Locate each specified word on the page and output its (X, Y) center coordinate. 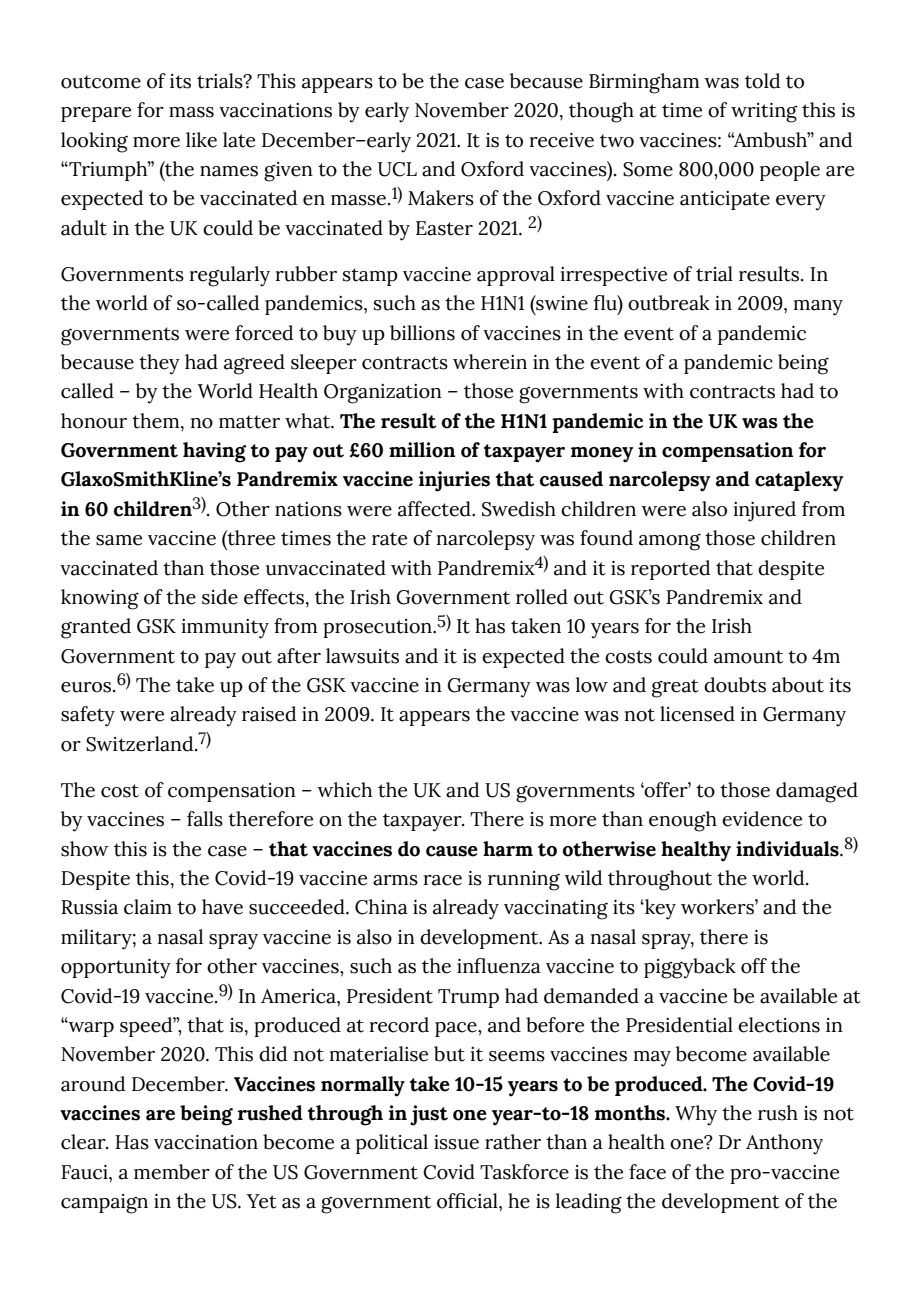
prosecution (378, 628)
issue (456, 1142)
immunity (225, 629)
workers (718, 907)
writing (764, 113)
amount (748, 657)
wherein (490, 362)
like (201, 140)
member (172, 1172)
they (159, 364)
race (443, 880)
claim (148, 907)
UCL (397, 169)
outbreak (669, 303)
